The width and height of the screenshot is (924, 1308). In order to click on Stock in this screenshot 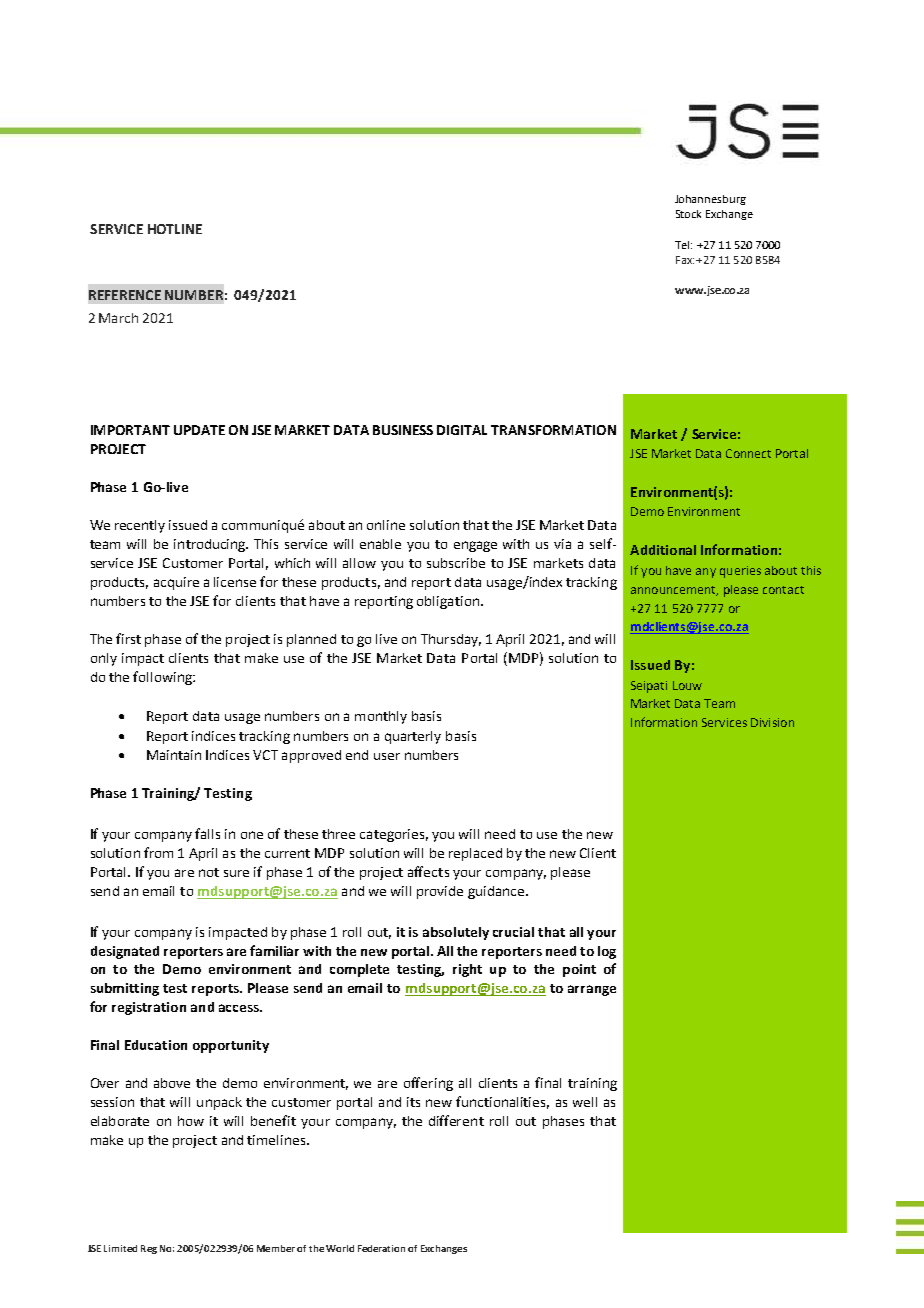, I will do `click(688, 214)`.
